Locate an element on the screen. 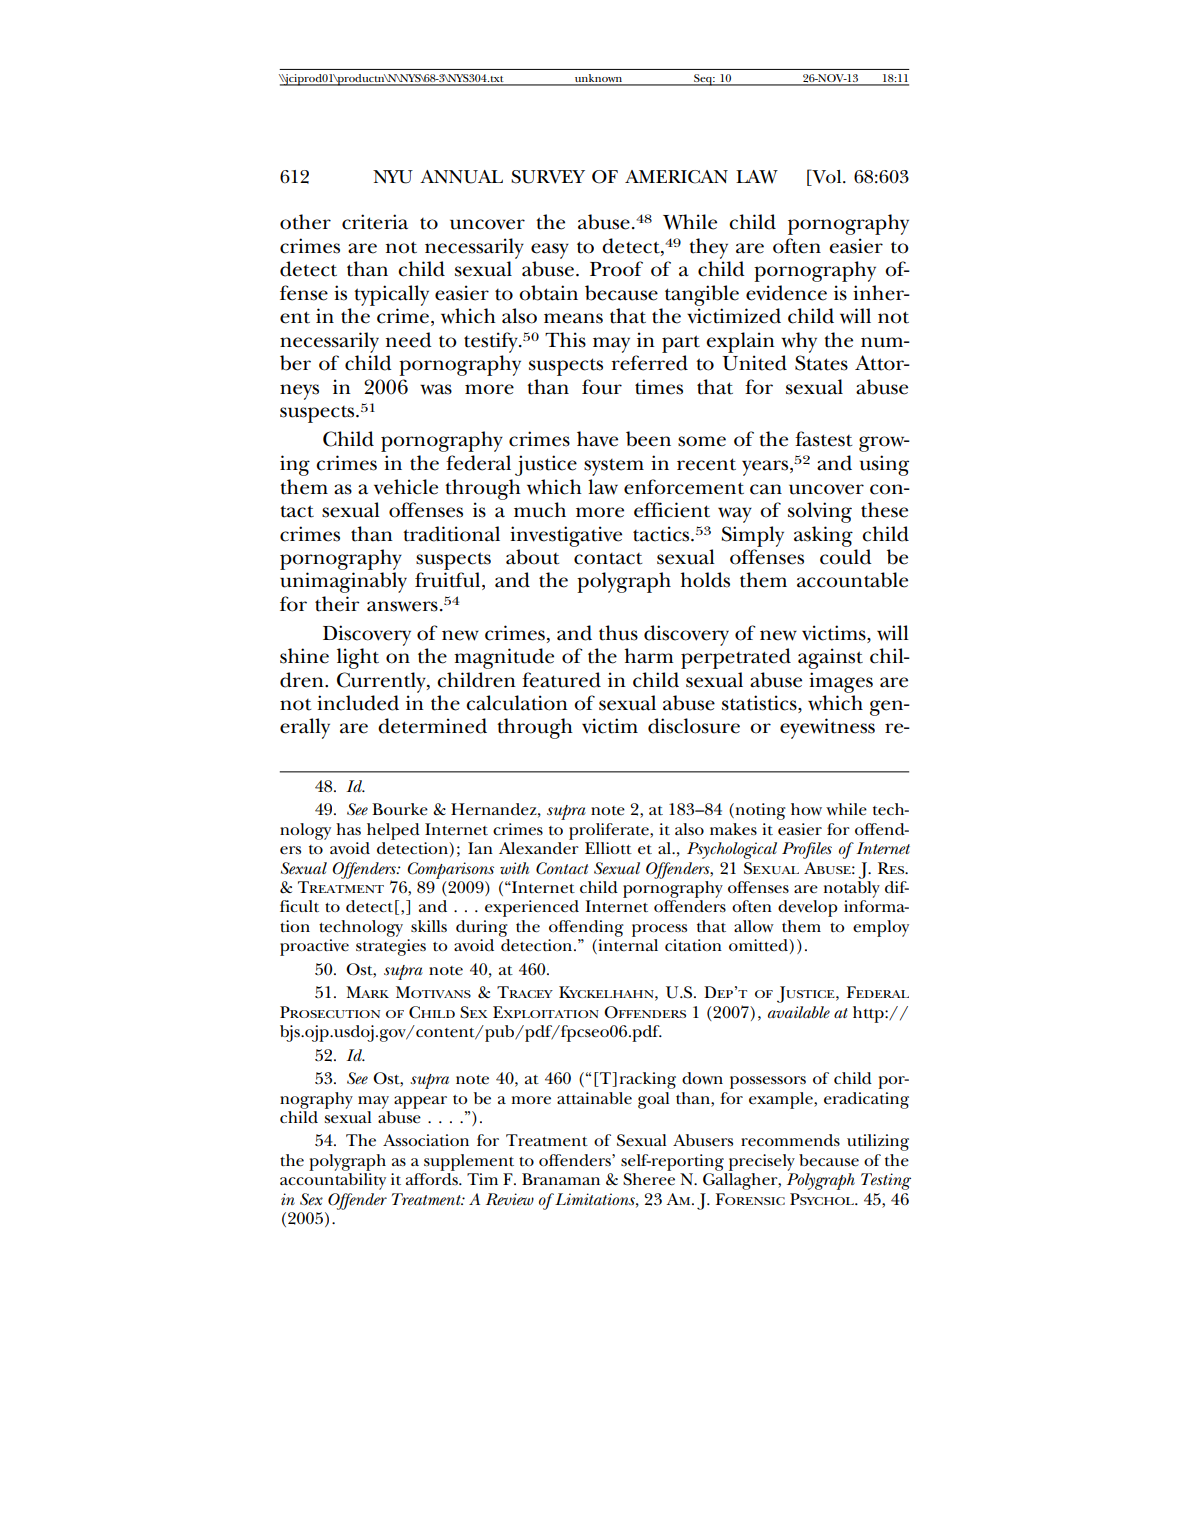 This screenshot has width=1189, height=1539. vehicle is located at coordinates (406, 487).
